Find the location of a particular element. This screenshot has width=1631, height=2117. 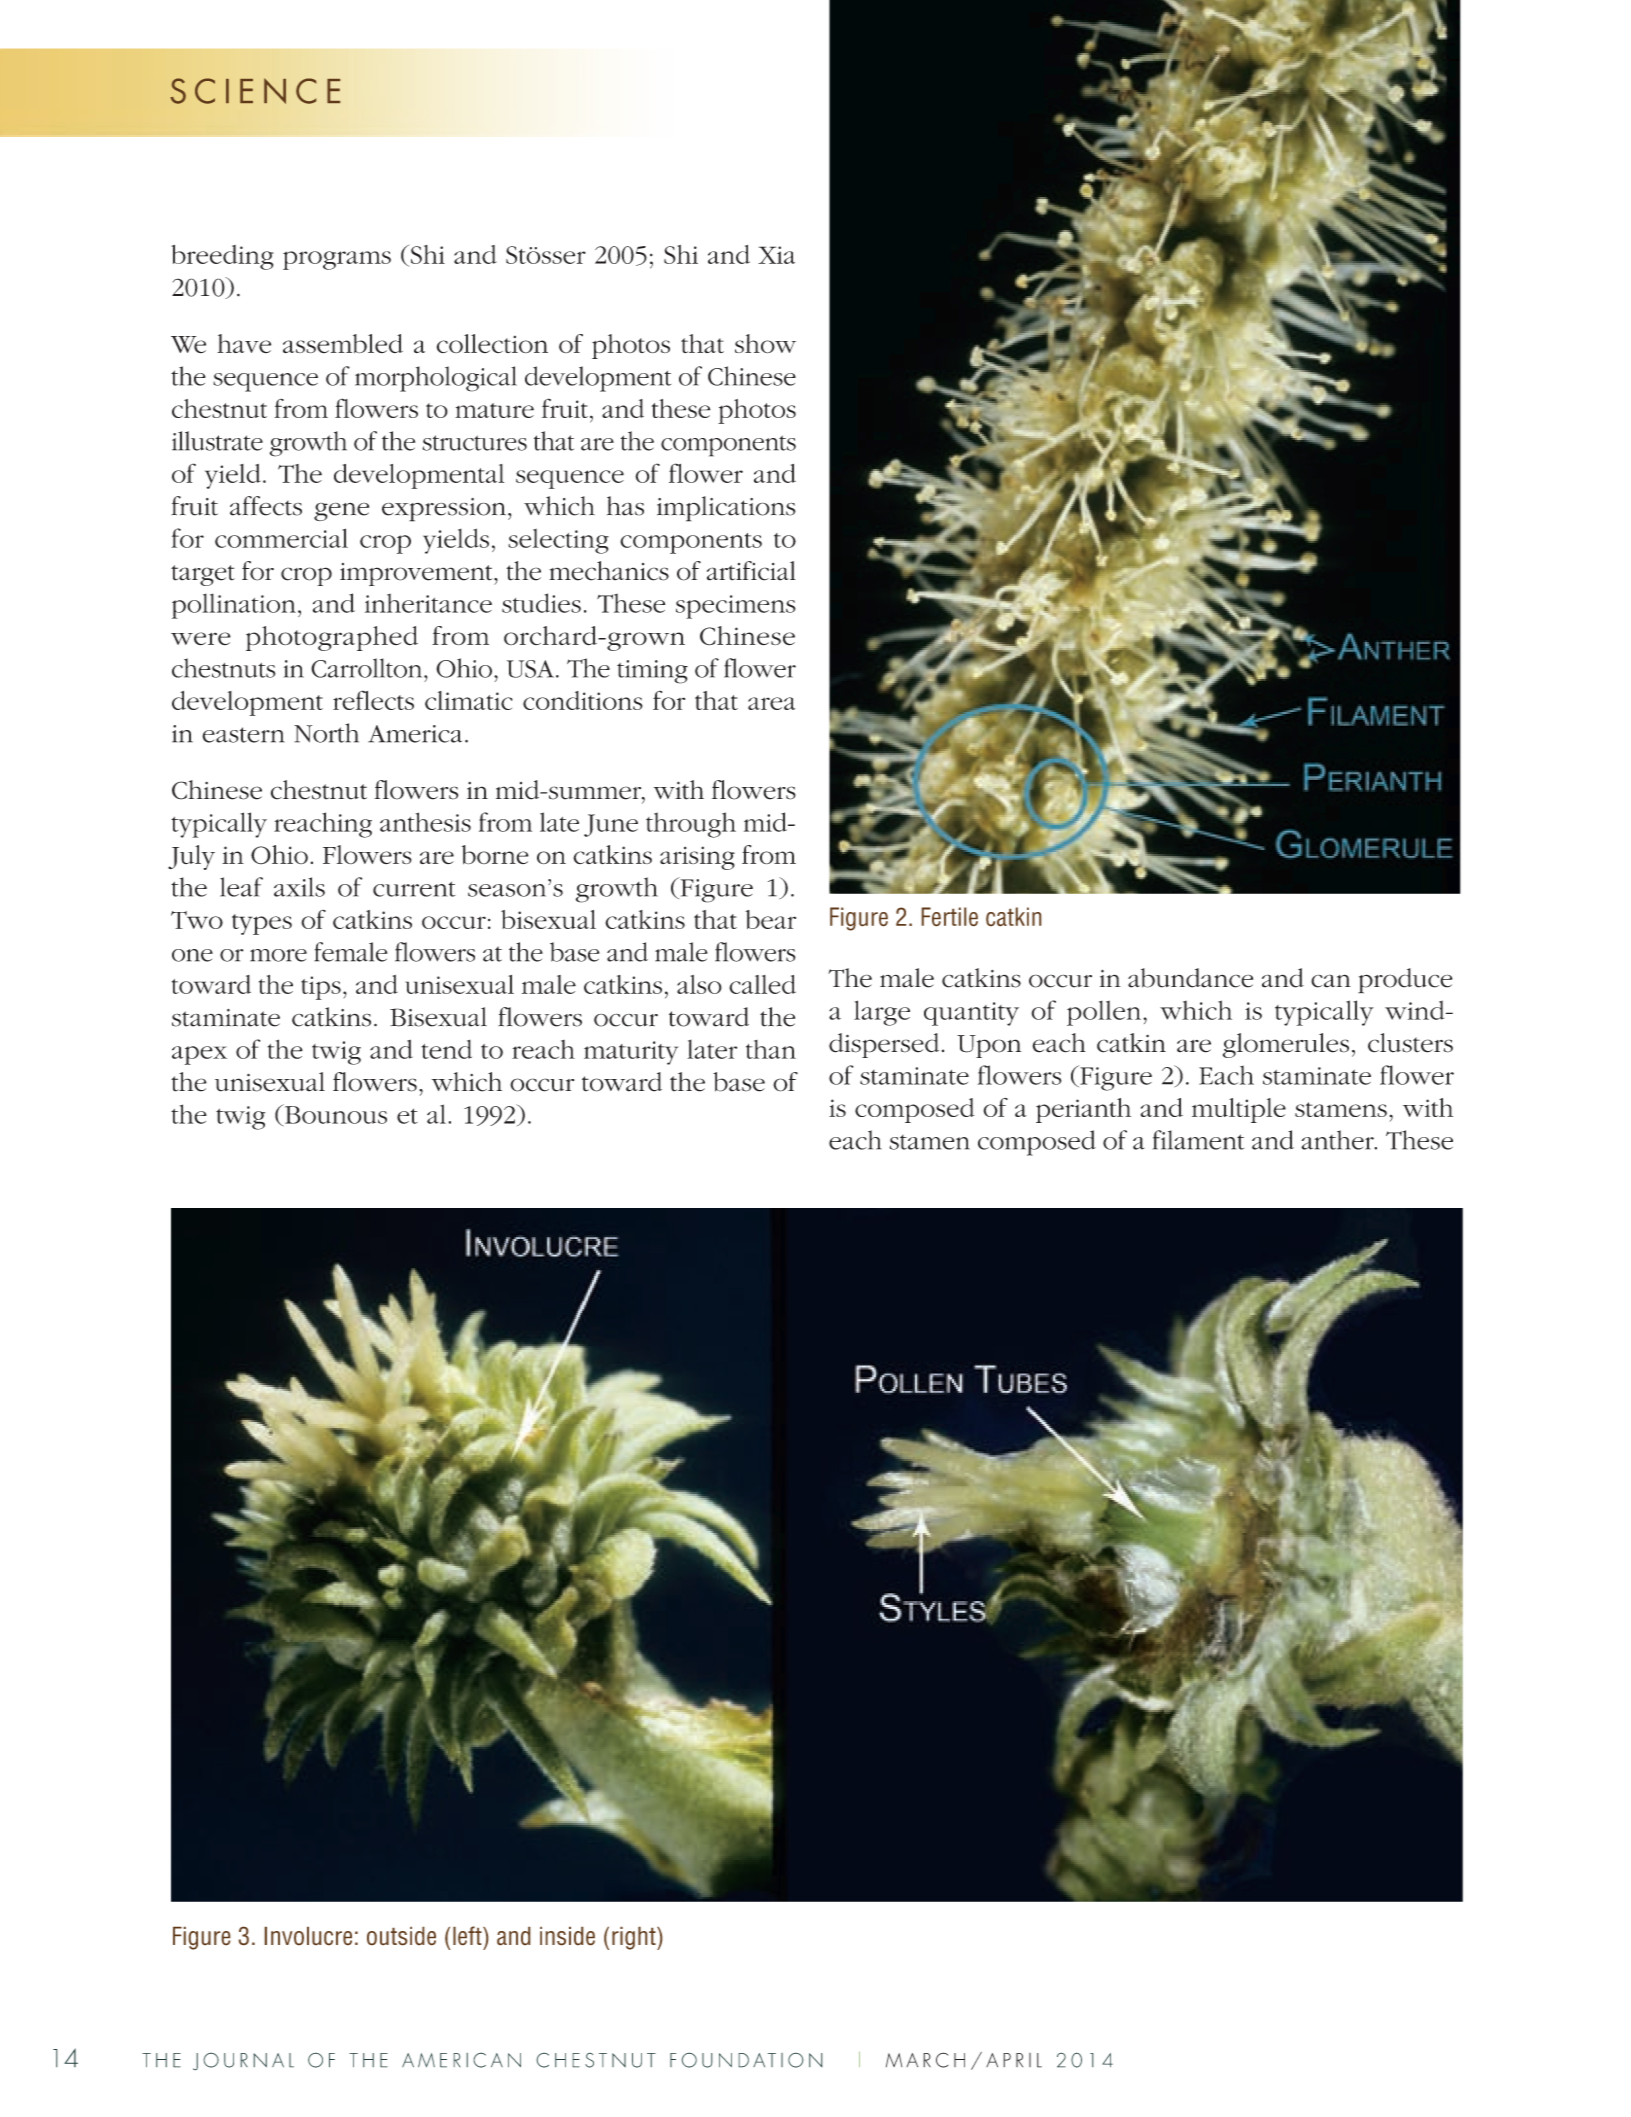

artificial is located at coordinates (751, 571).
